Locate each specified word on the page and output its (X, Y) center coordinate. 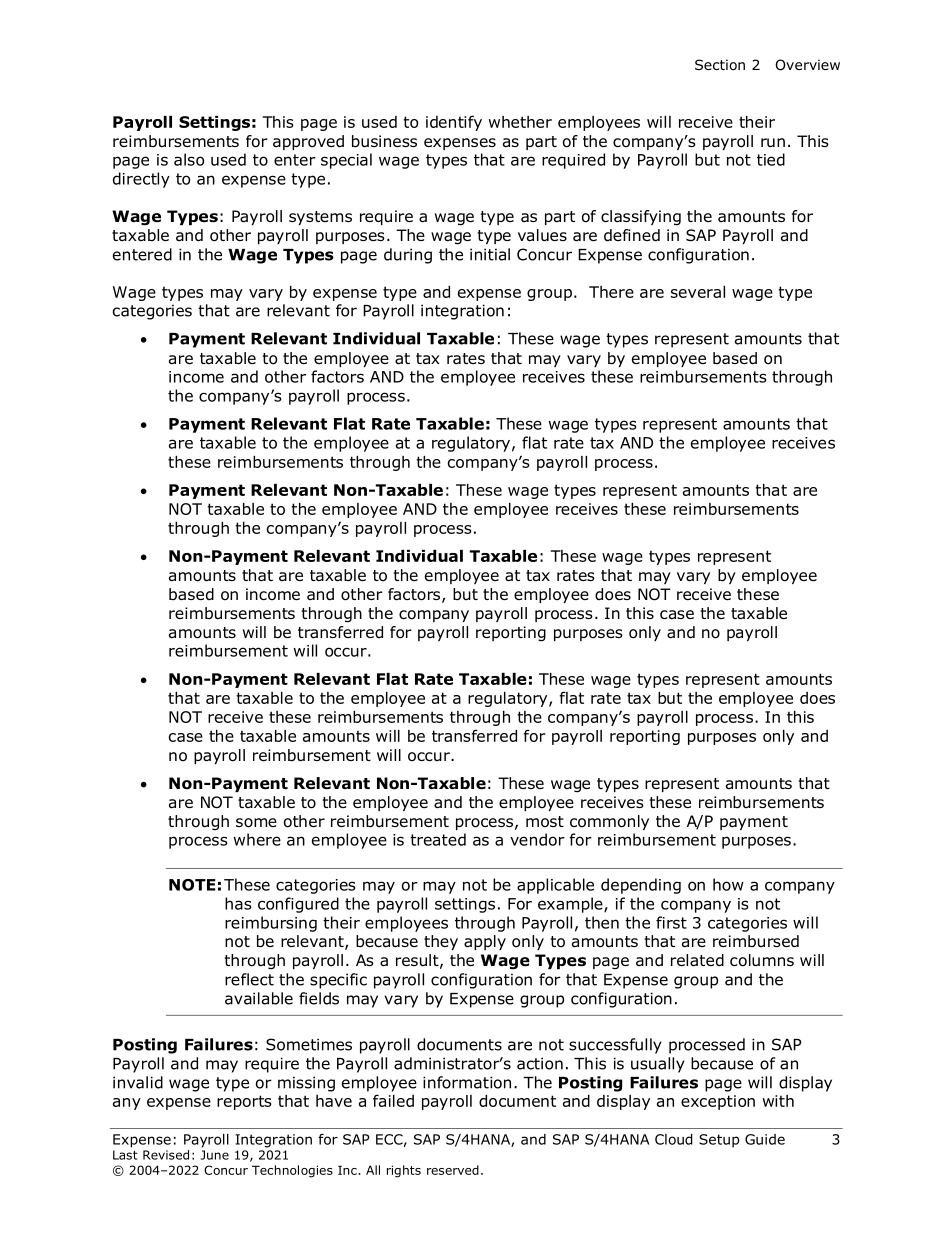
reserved (453, 1170)
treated (438, 839)
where (257, 839)
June (215, 1155)
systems (320, 218)
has (238, 903)
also (189, 159)
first (671, 922)
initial (490, 254)
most (545, 821)
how (728, 884)
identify (454, 123)
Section (720, 65)
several (698, 292)
